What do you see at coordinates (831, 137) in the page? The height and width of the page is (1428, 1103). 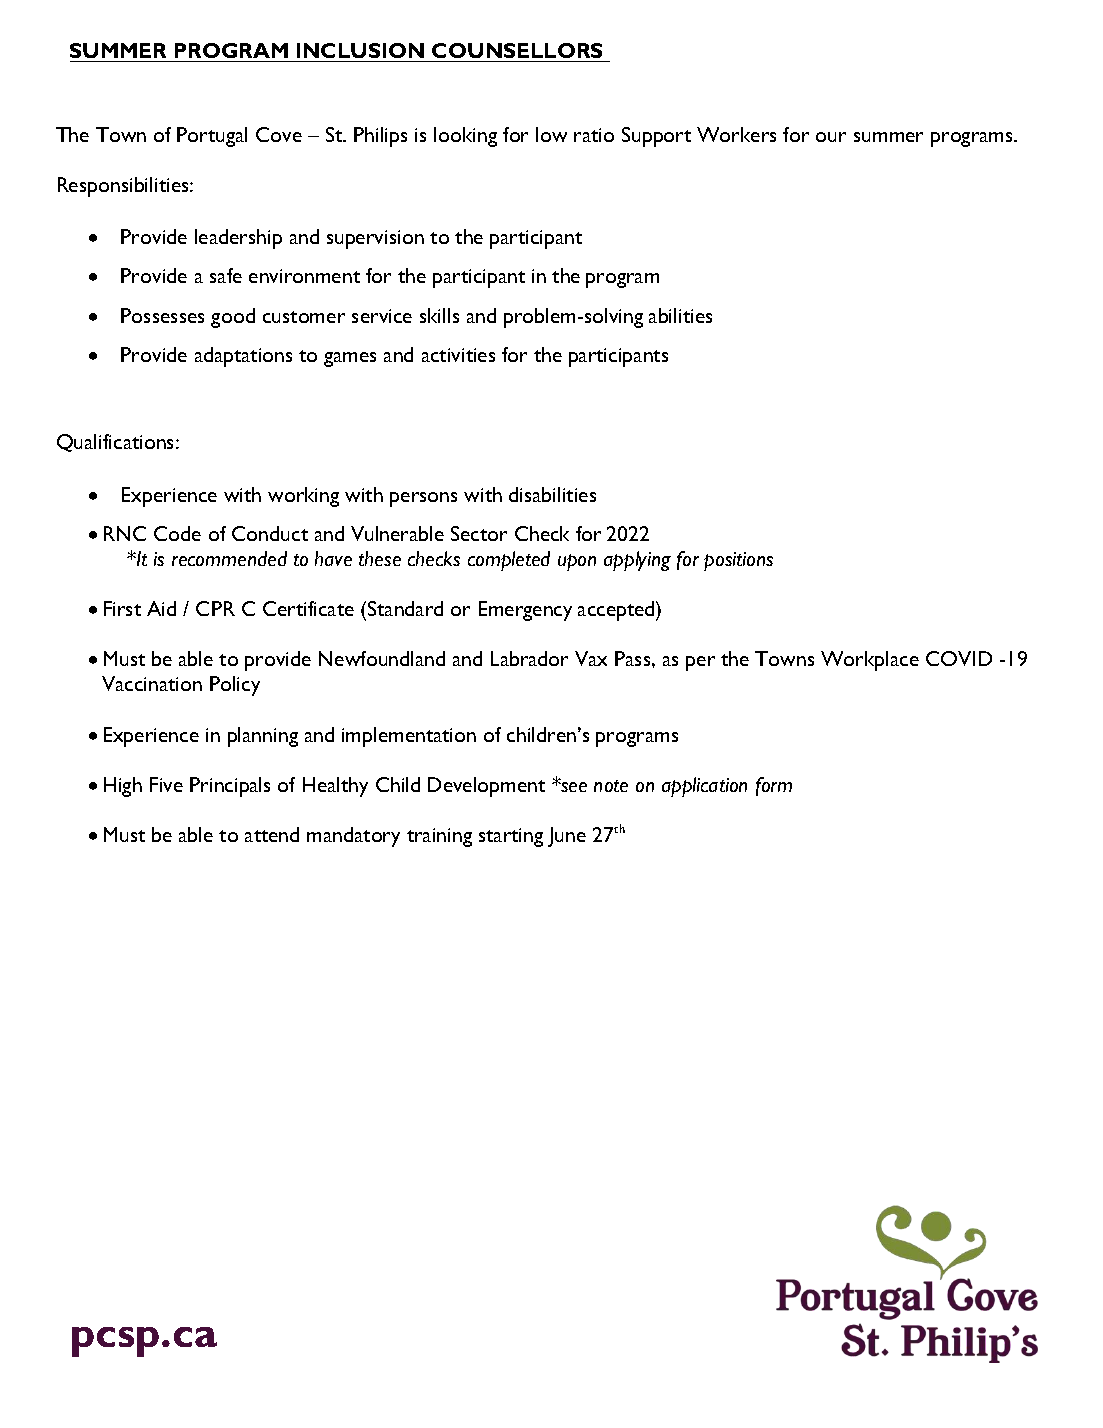 I see `our` at bounding box center [831, 137].
